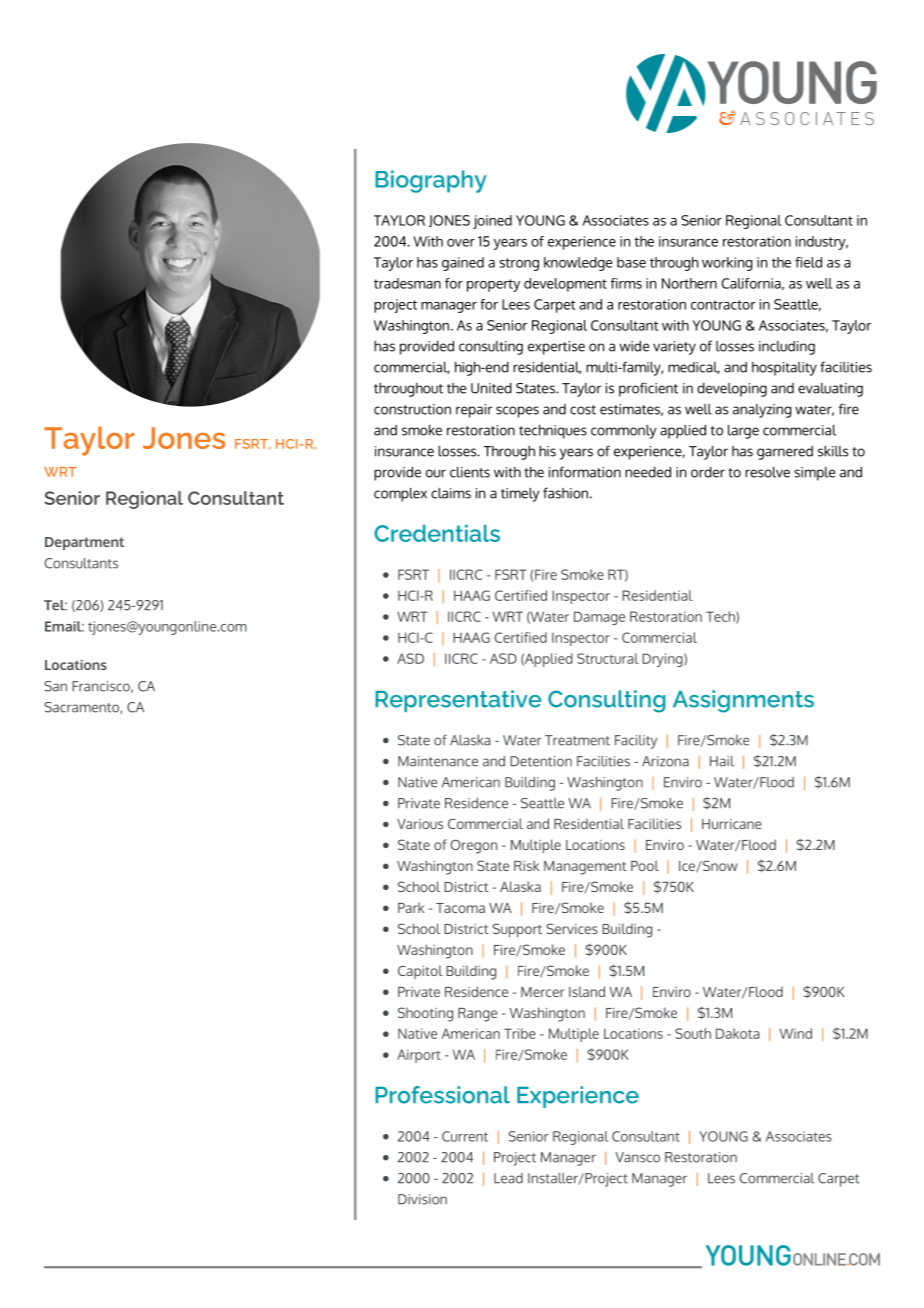 The image size is (924, 1308). I want to click on Biography, so click(431, 181).
